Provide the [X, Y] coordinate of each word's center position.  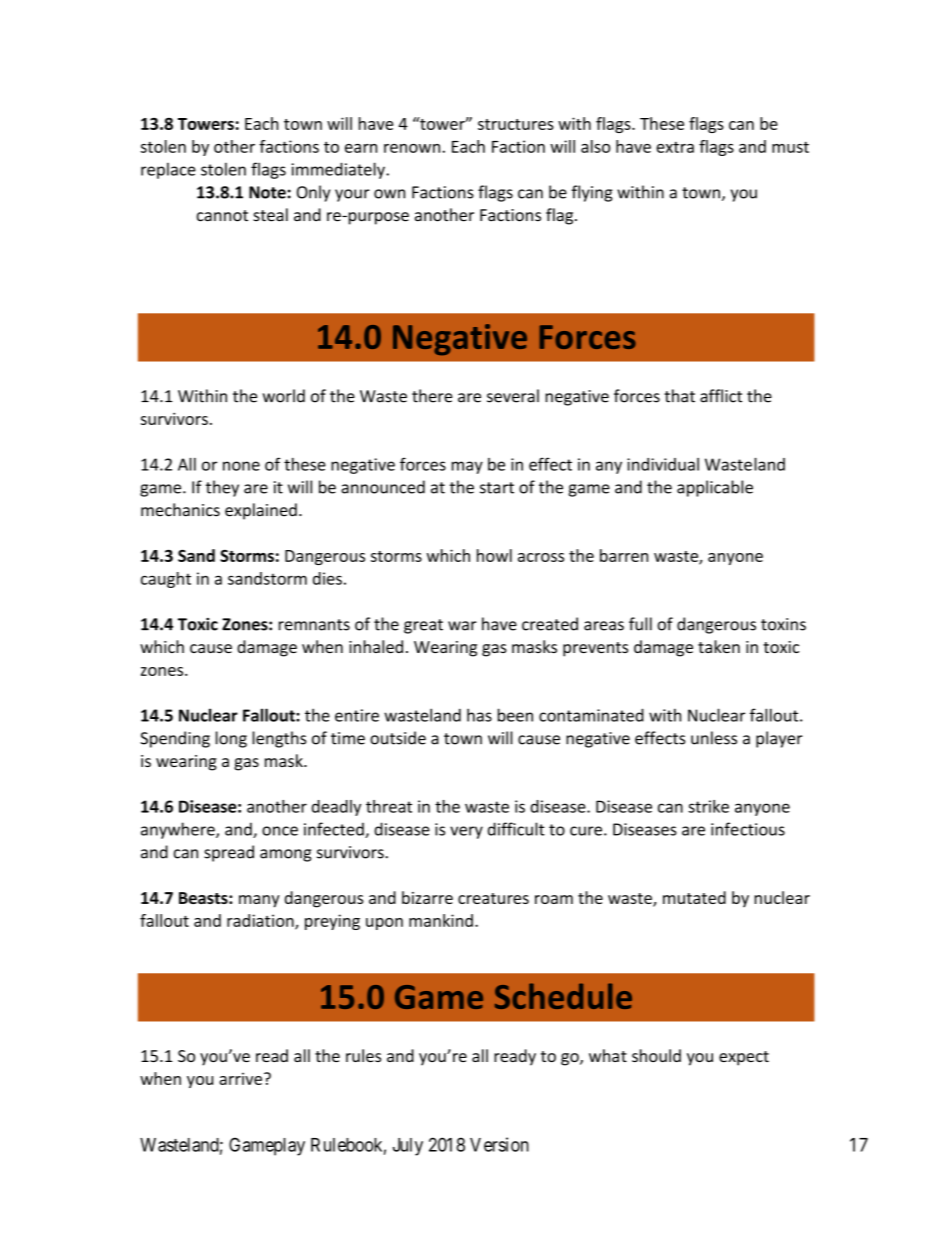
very [466, 832]
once [280, 831]
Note [267, 192]
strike [708, 806]
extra [675, 147]
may [467, 467]
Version [499, 1144]
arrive [240, 1079]
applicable [715, 488]
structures [516, 124]
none [241, 466]
